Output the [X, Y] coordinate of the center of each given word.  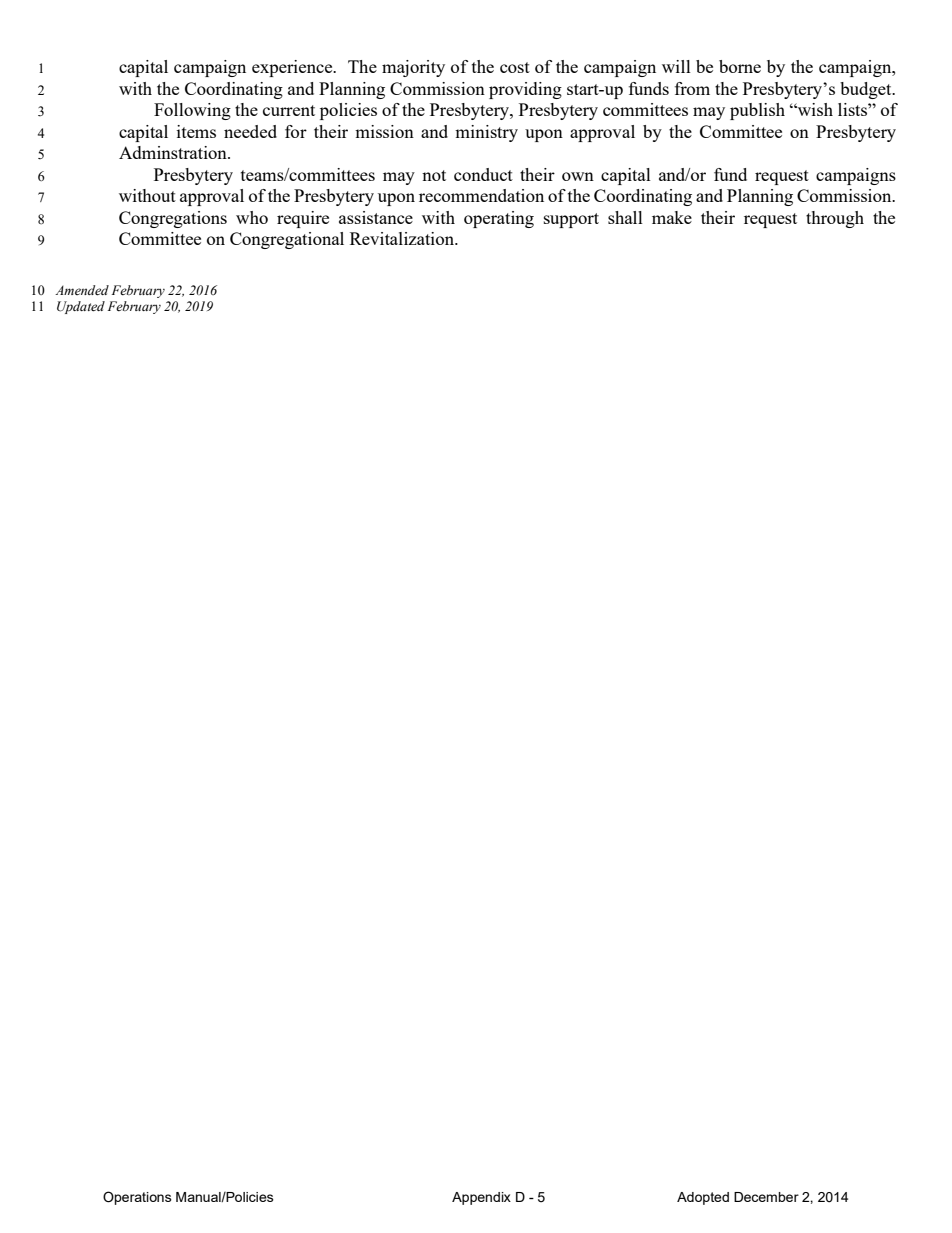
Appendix [481, 1198]
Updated [81, 307]
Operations [137, 1198]
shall [625, 217]
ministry [486, 133]
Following [192, 111]
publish [757, 111]
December [766, 1197]
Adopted [703, 1198]
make [672, 217]
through [835, 219]
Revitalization [403, 238]
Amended [82, 290]
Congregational [287, 240]
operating [499, 219]
